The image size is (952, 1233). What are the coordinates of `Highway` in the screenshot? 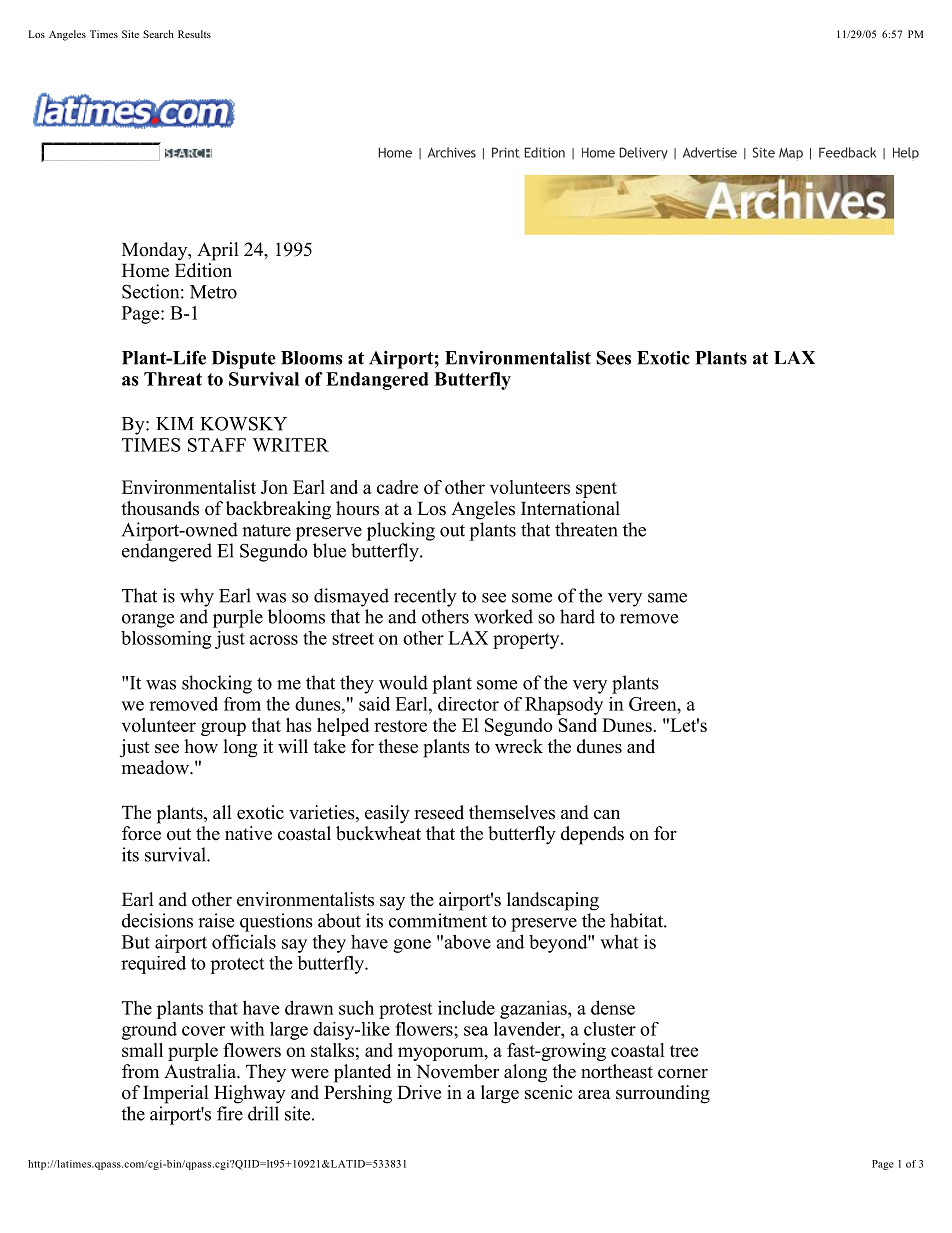 It's located at (250, 1094).
